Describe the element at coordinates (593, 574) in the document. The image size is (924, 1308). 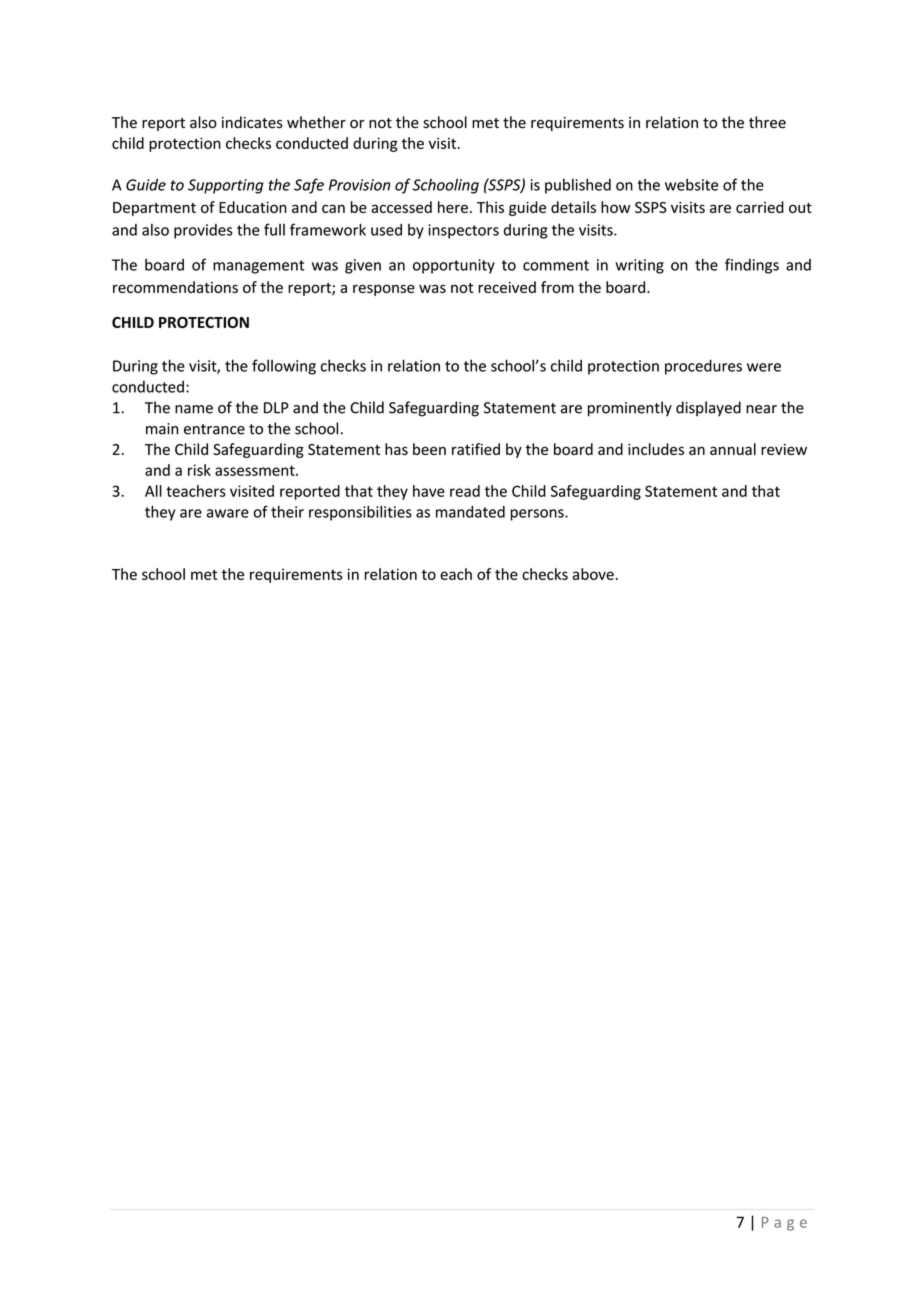
I see `above` at that location.
